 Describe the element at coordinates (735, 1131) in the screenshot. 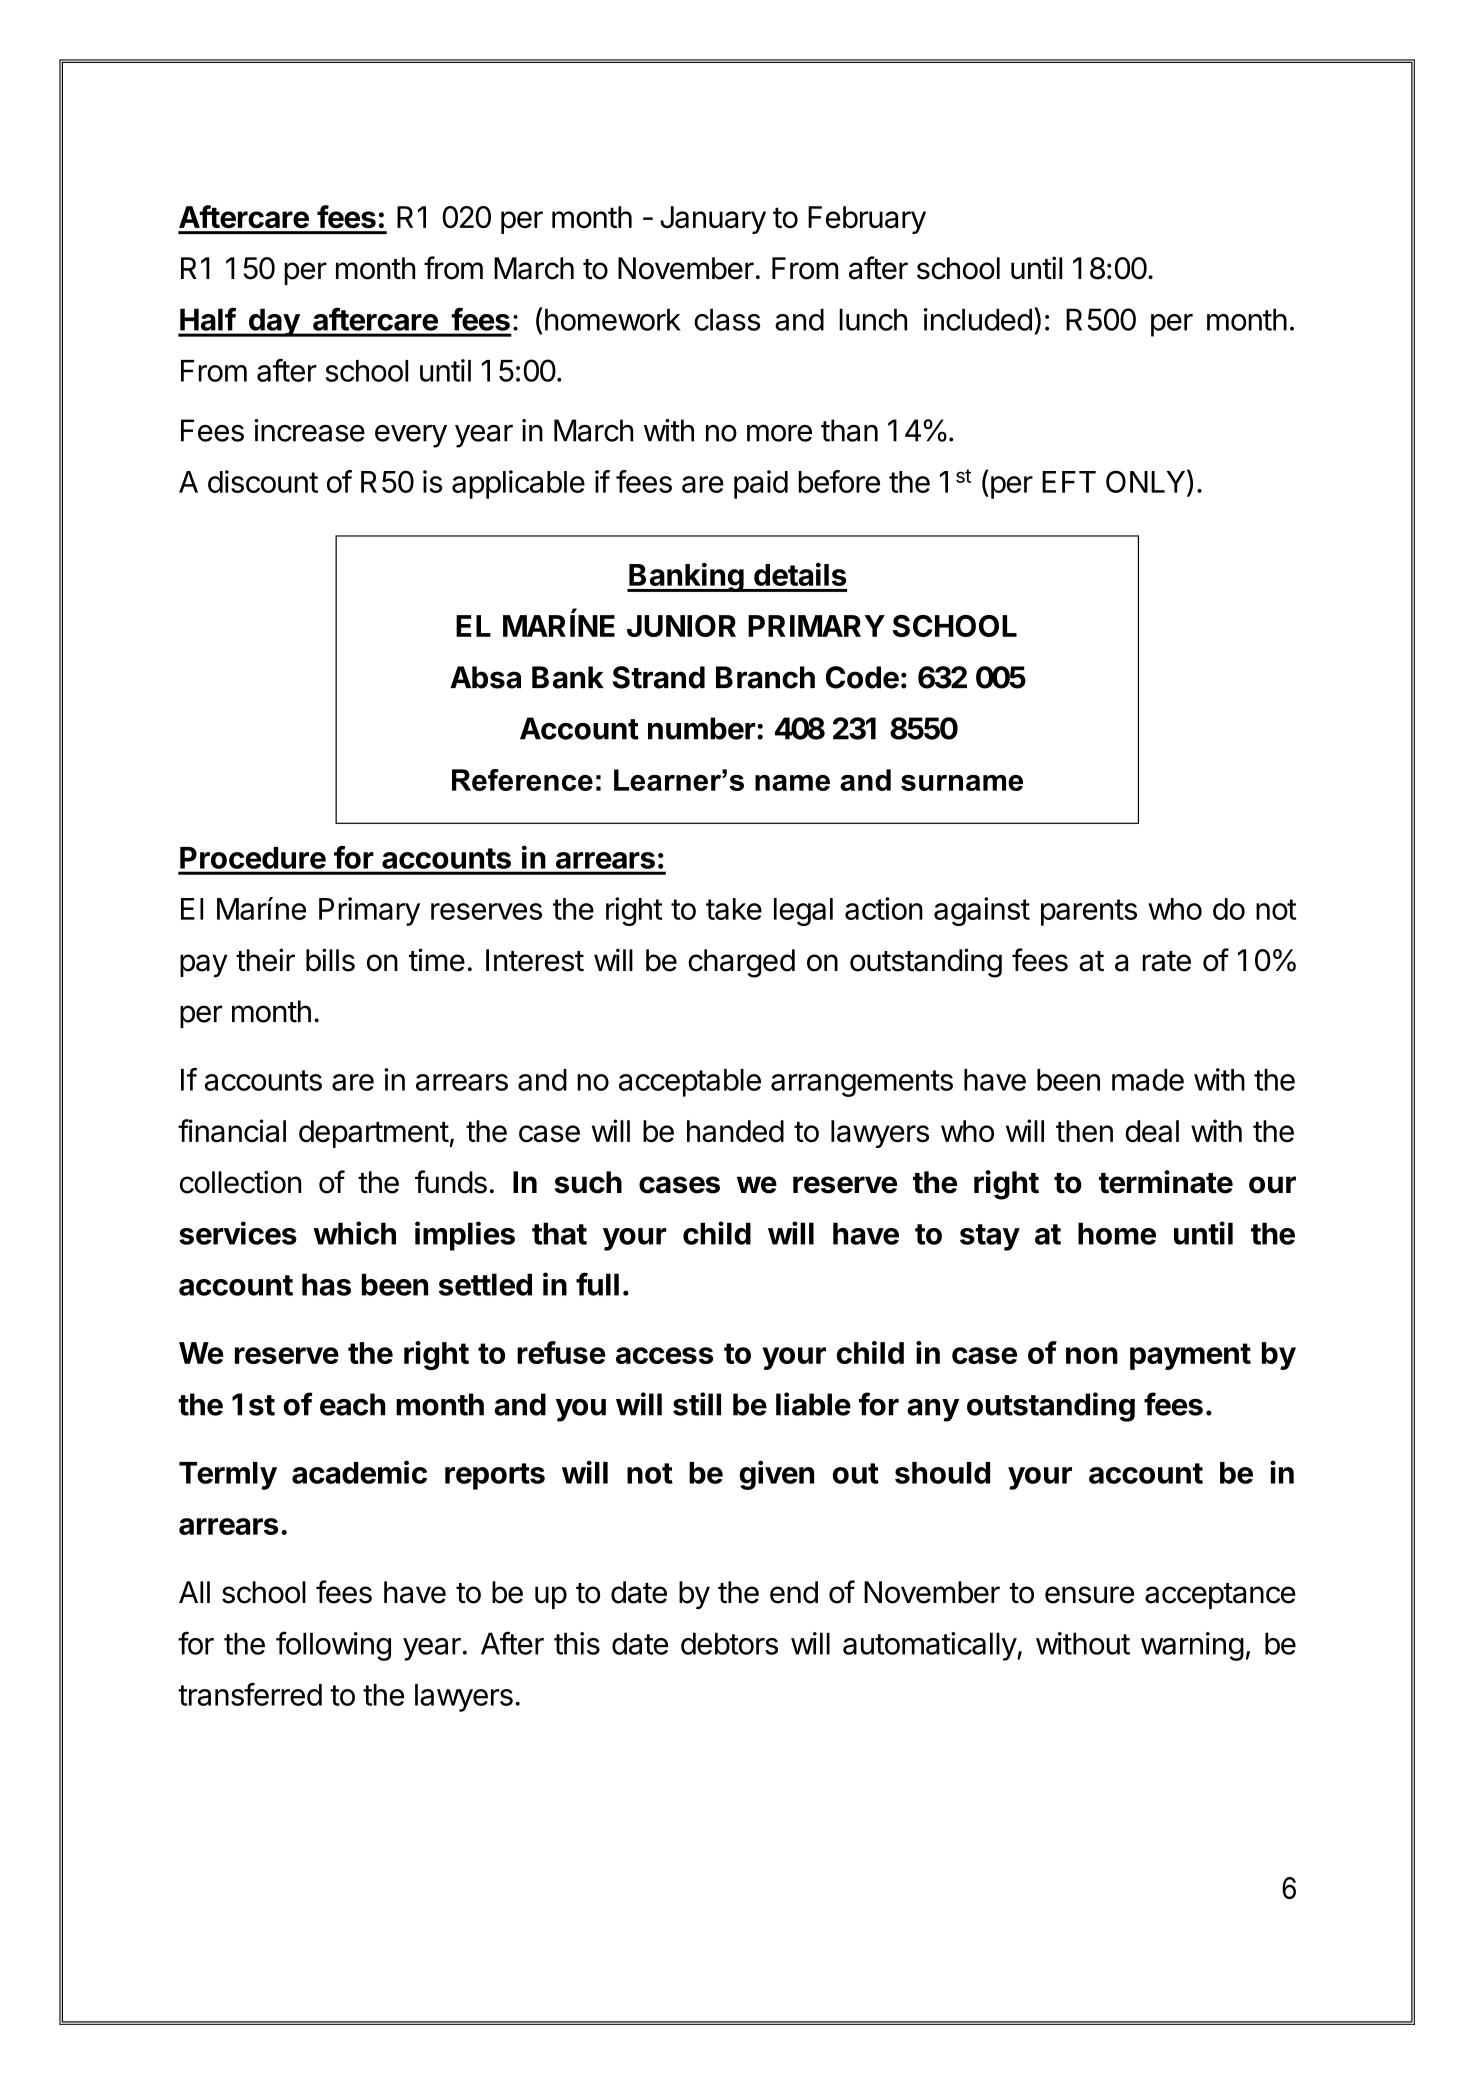

I see `handed` at that location.
